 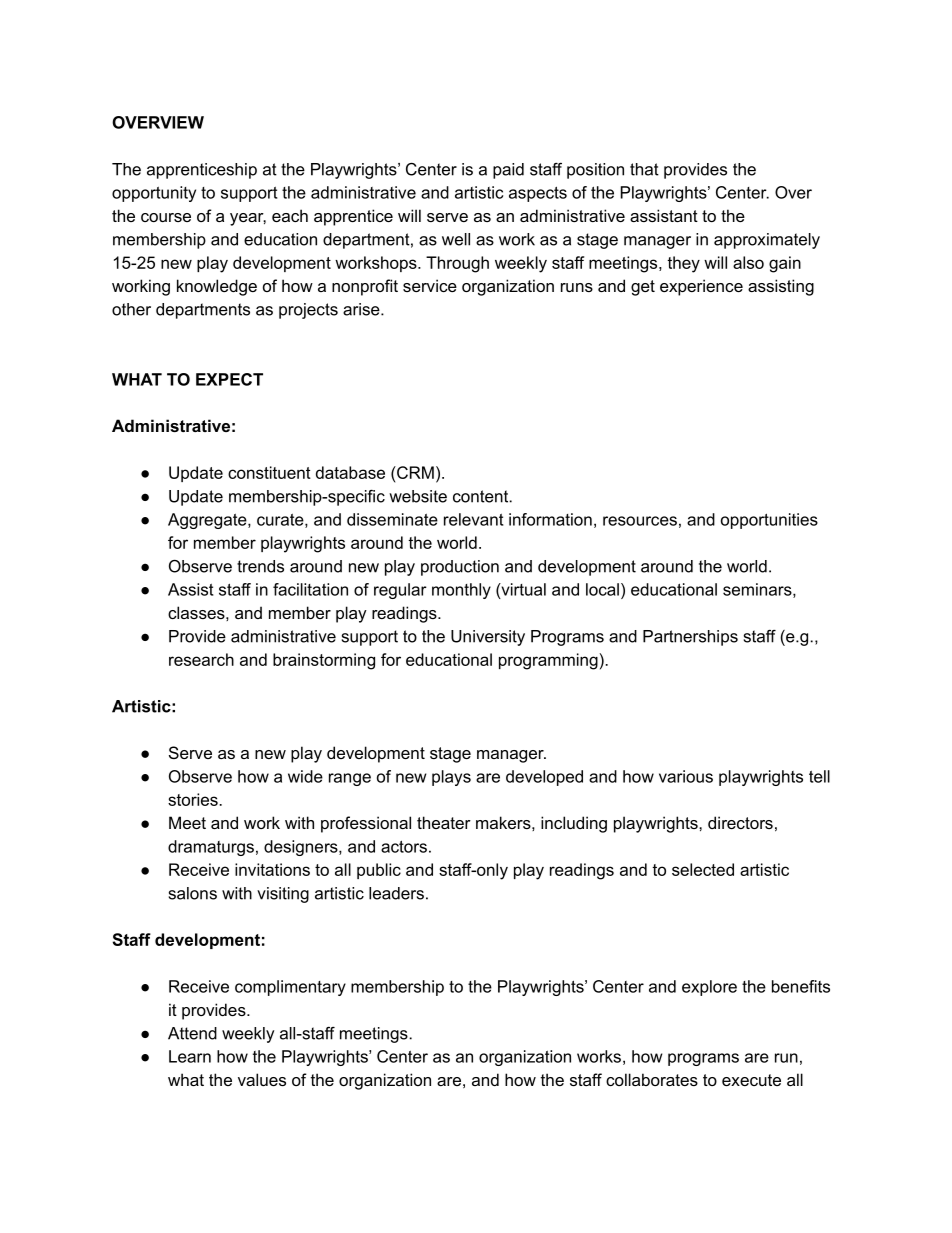 I want to click on research, so click(x=201, y=659).
